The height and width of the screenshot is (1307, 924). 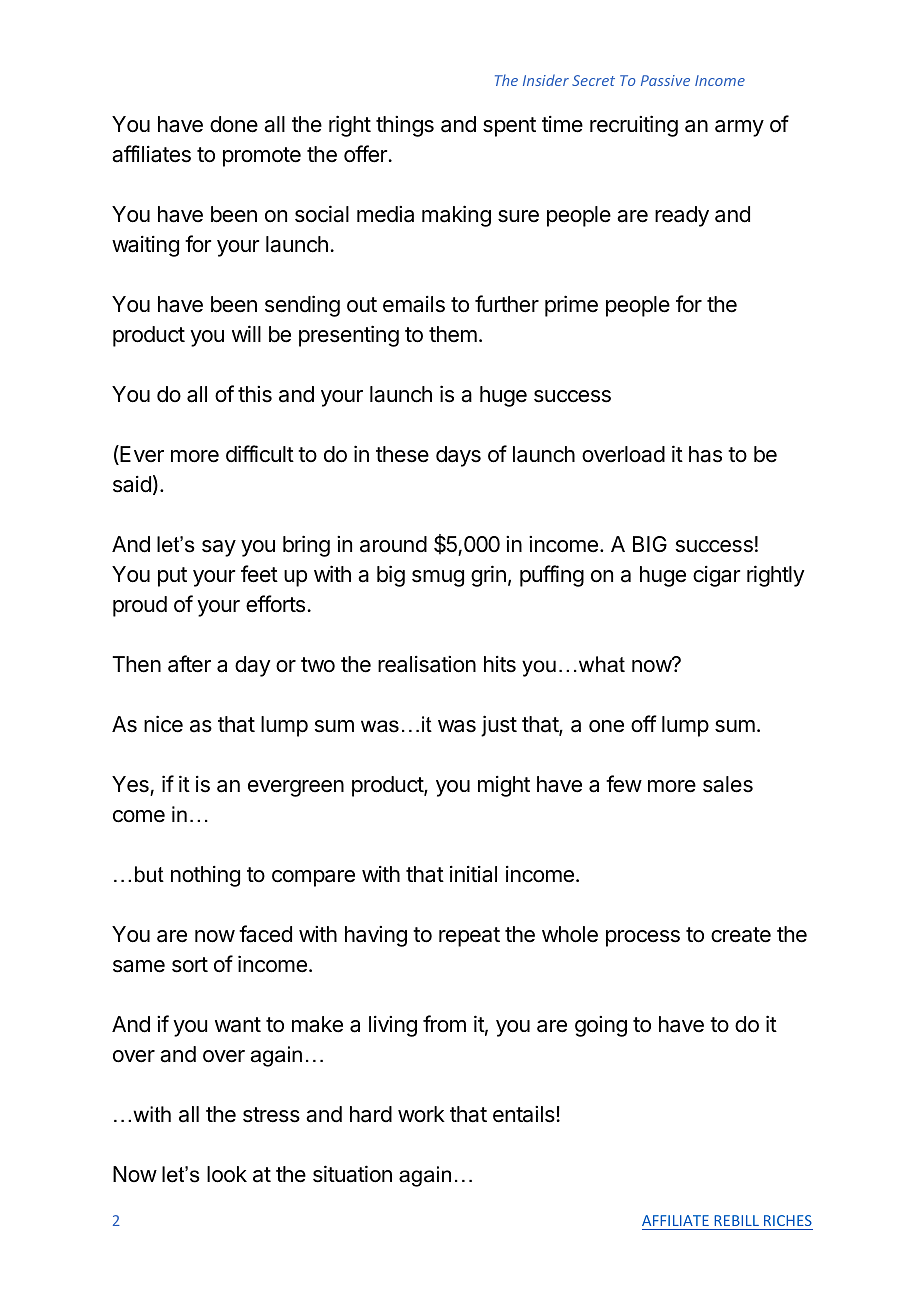 I want to click on army, so click(x=739, y=128).
